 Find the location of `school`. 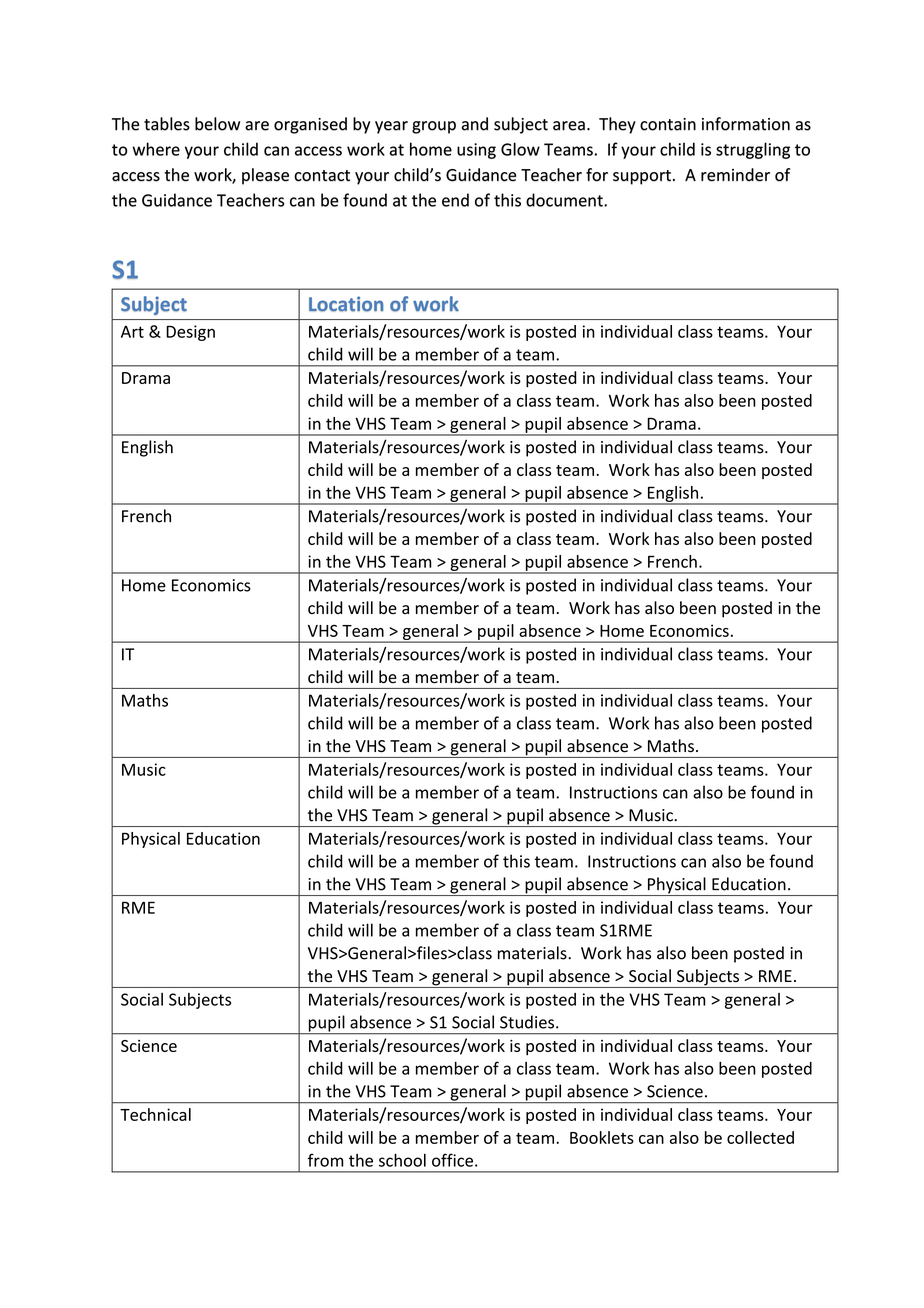

school is located at coordinates (402, 1160).
